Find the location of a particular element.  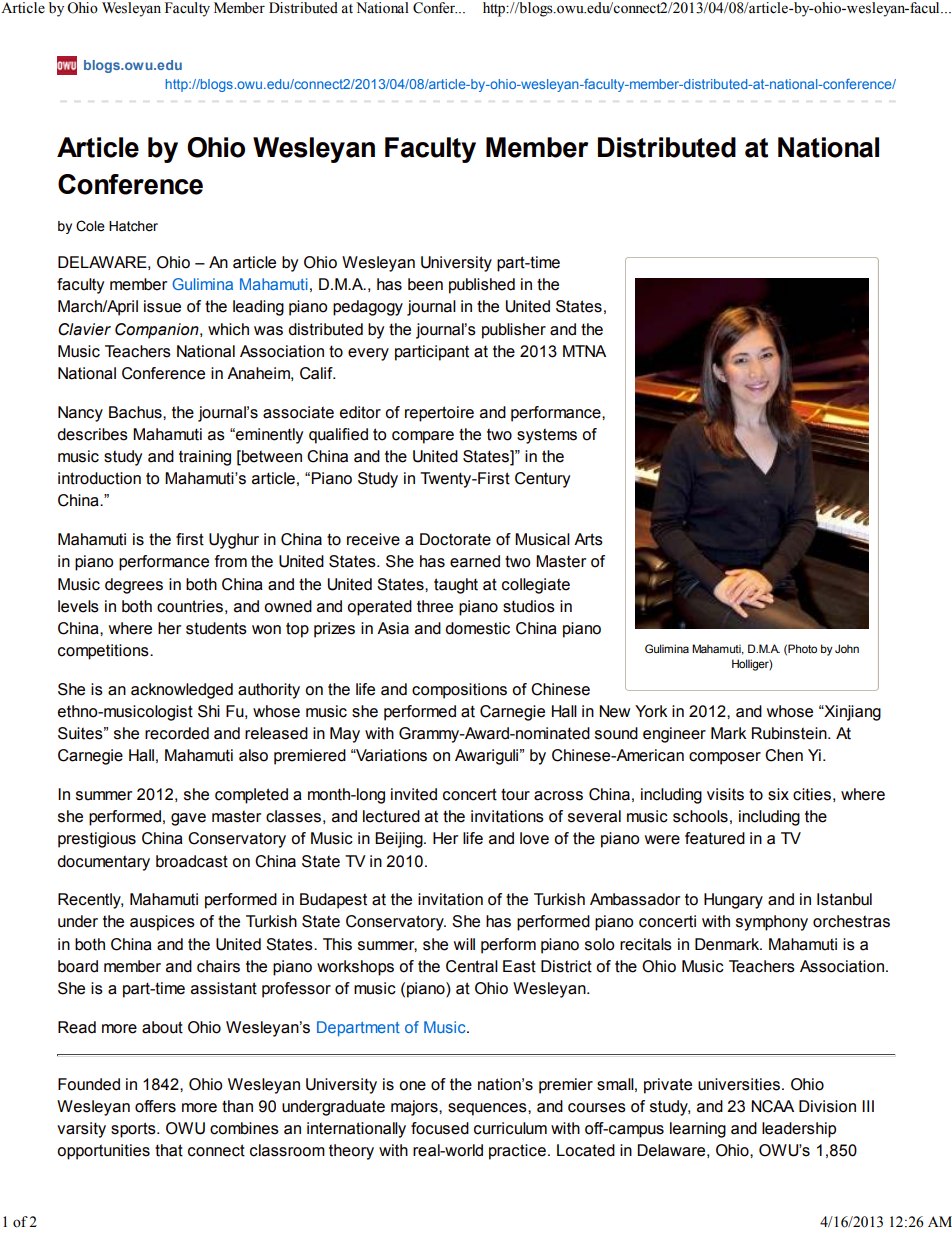

compositions is located at coordinates (459, 691).
